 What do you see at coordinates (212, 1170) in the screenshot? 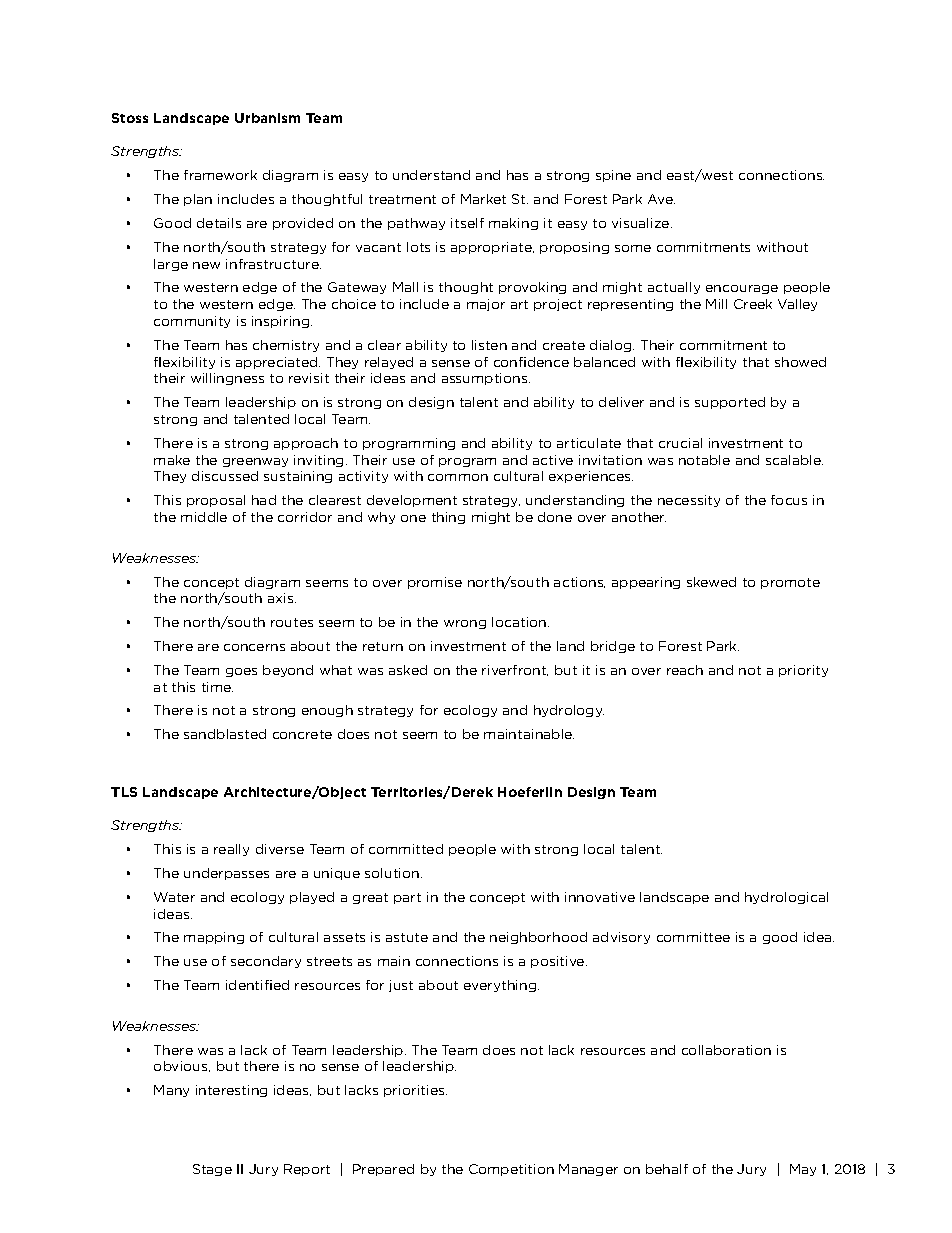
I see `Stage` at bounding box center [212, 1170].
